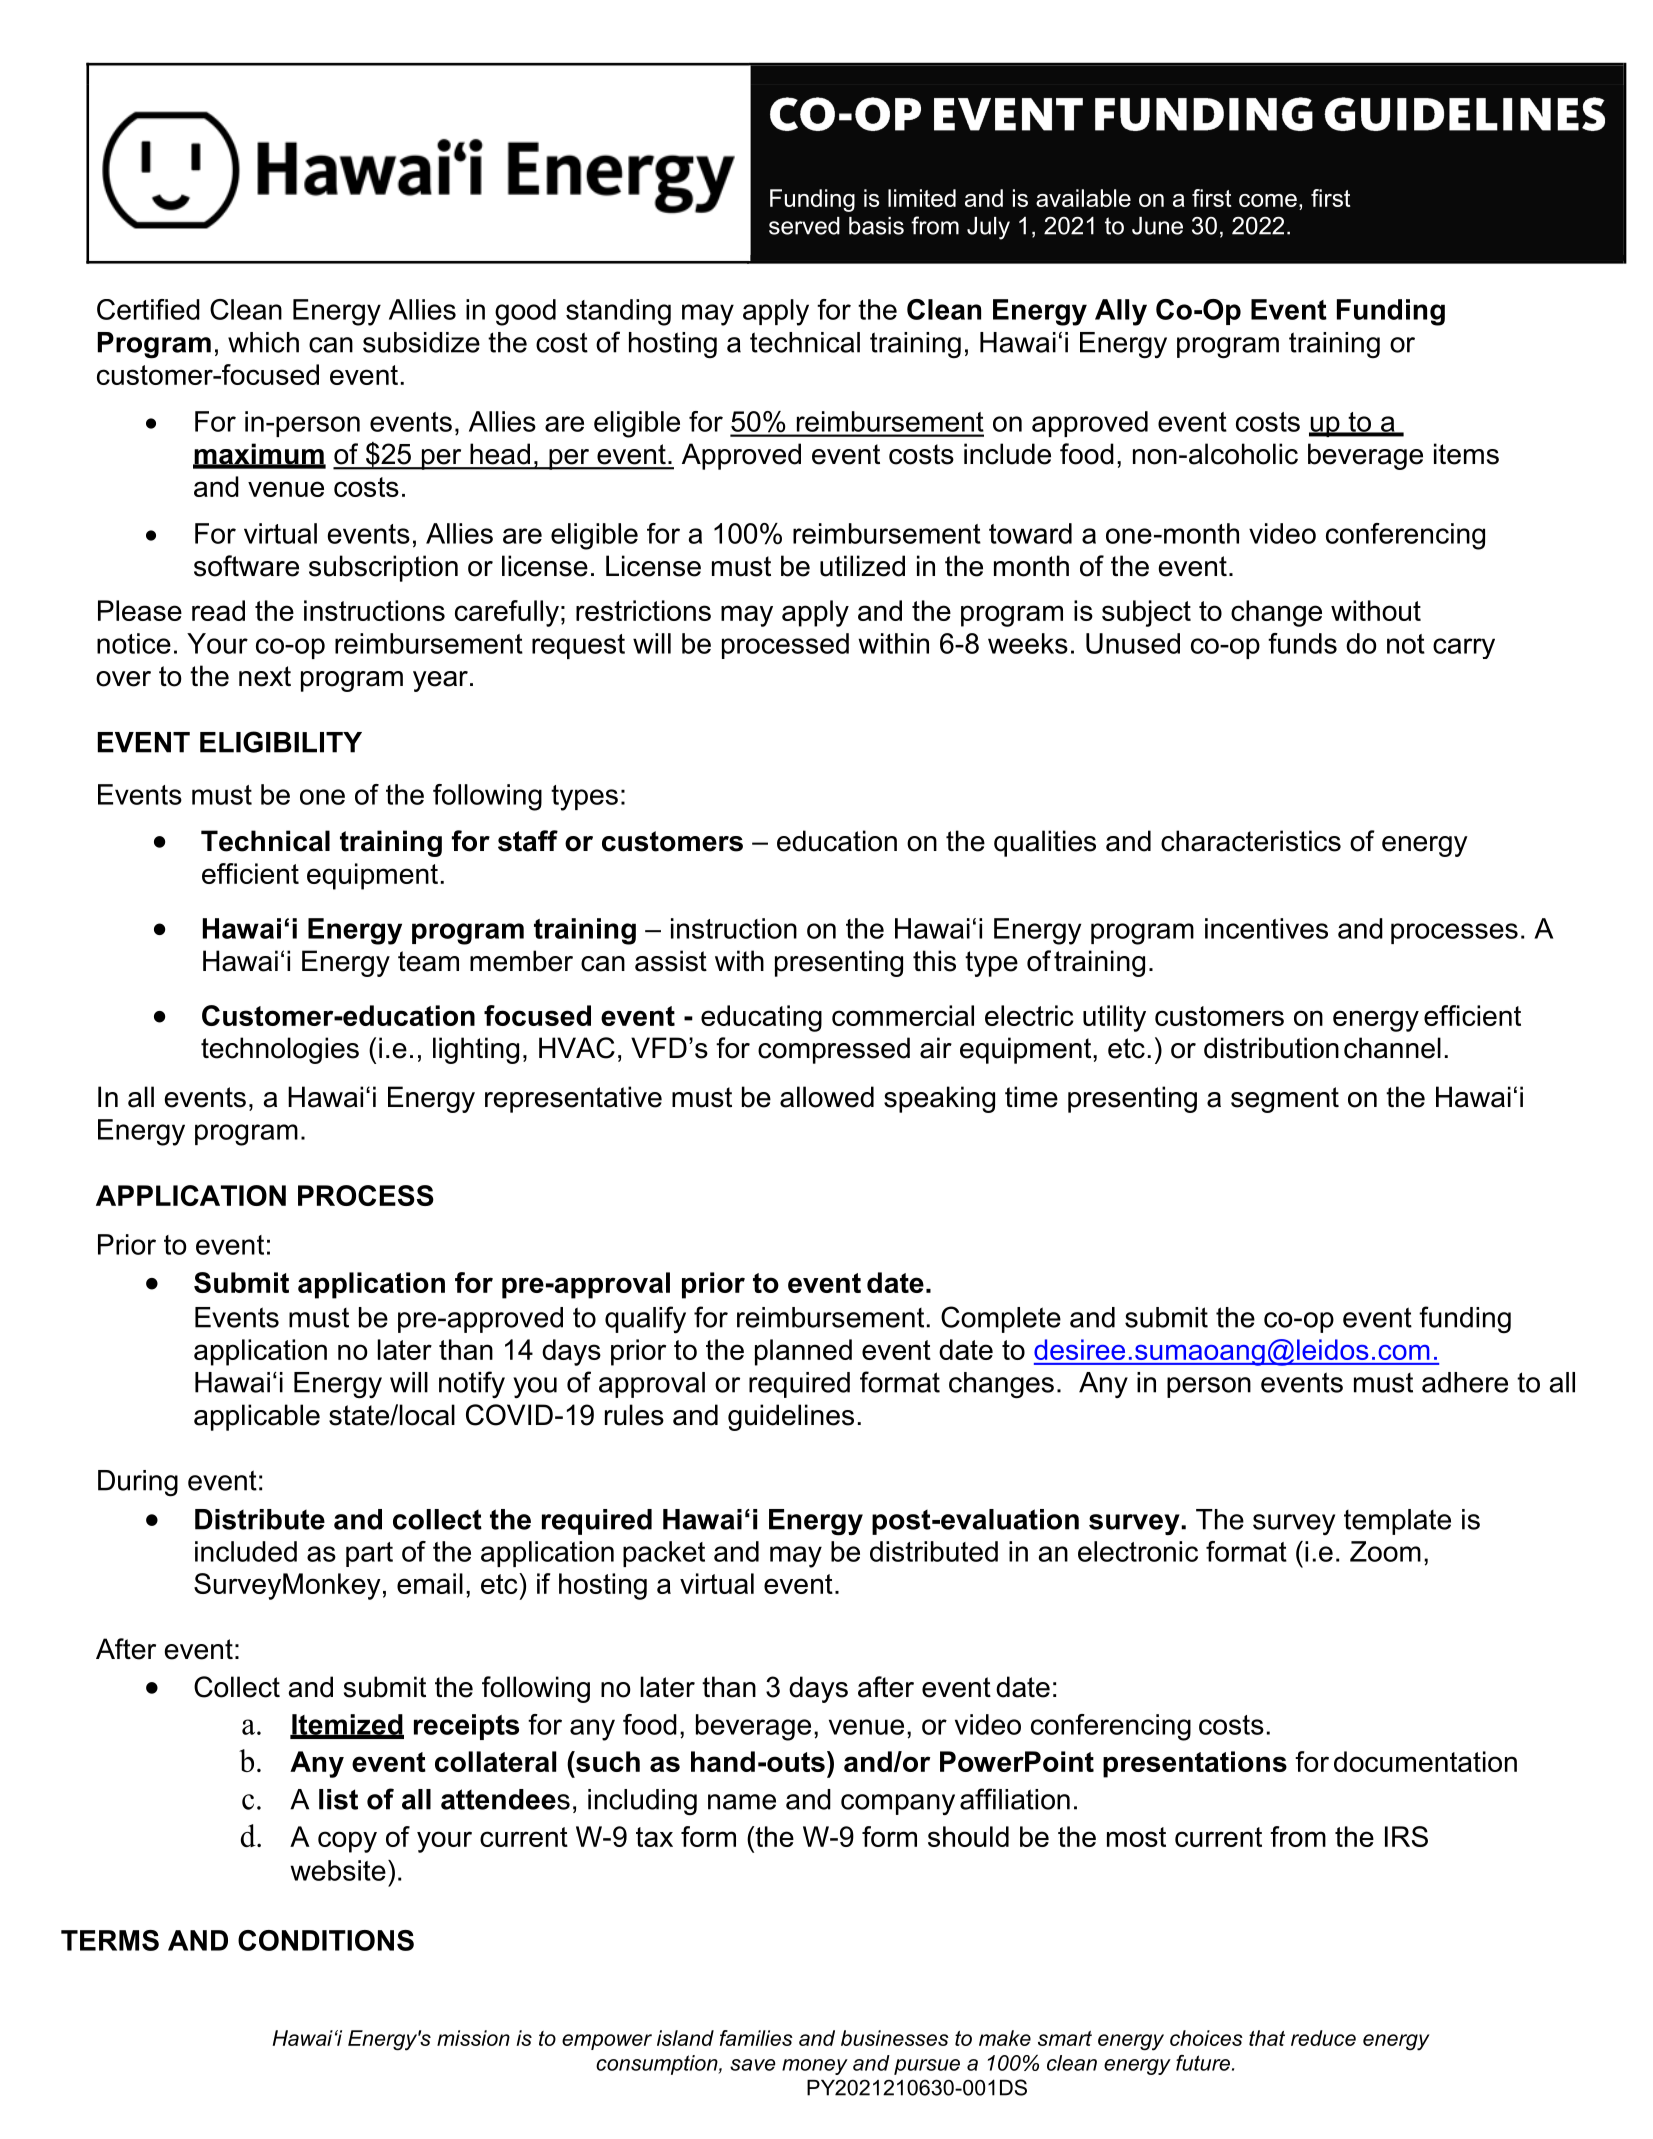 Image resolution: width=1653 pixels, height=2139 pixels. Describe the element at coordinates (263, 342) in the image. I see `which` at that location.
